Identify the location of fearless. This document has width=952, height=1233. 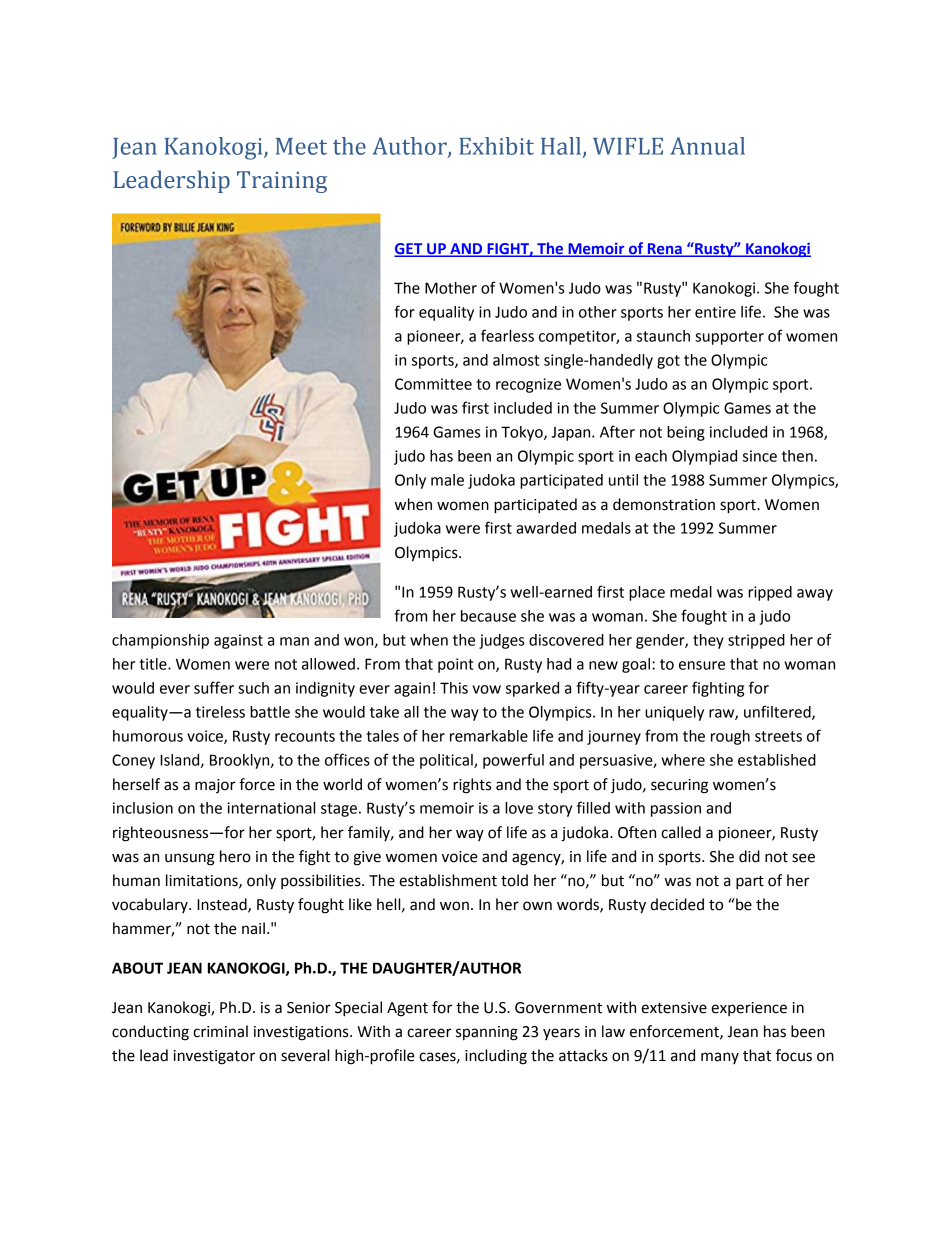
(507, 335).
